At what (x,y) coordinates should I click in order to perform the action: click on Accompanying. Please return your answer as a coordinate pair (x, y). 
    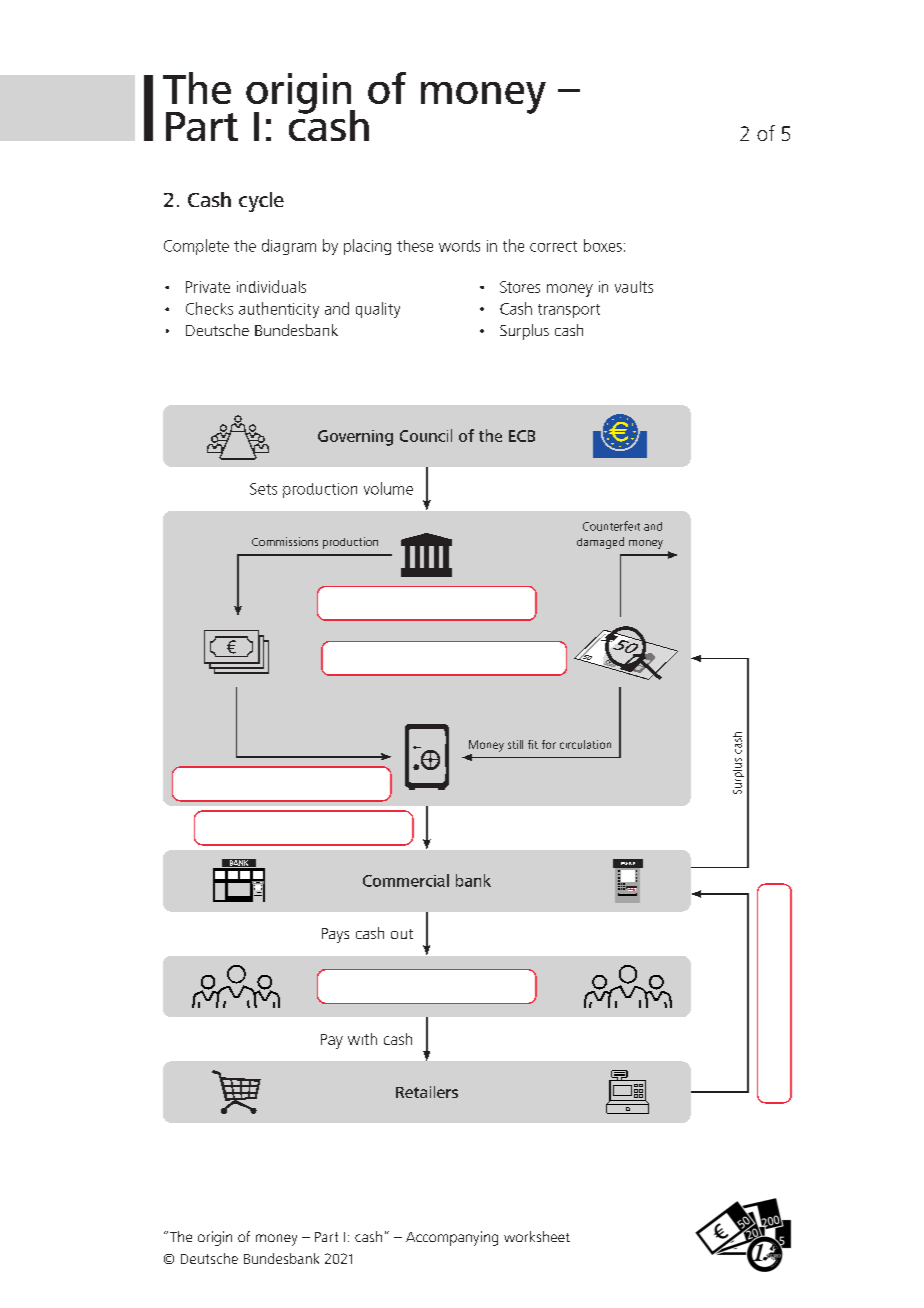
    Looking at the image, I should click on (452, 1238).
